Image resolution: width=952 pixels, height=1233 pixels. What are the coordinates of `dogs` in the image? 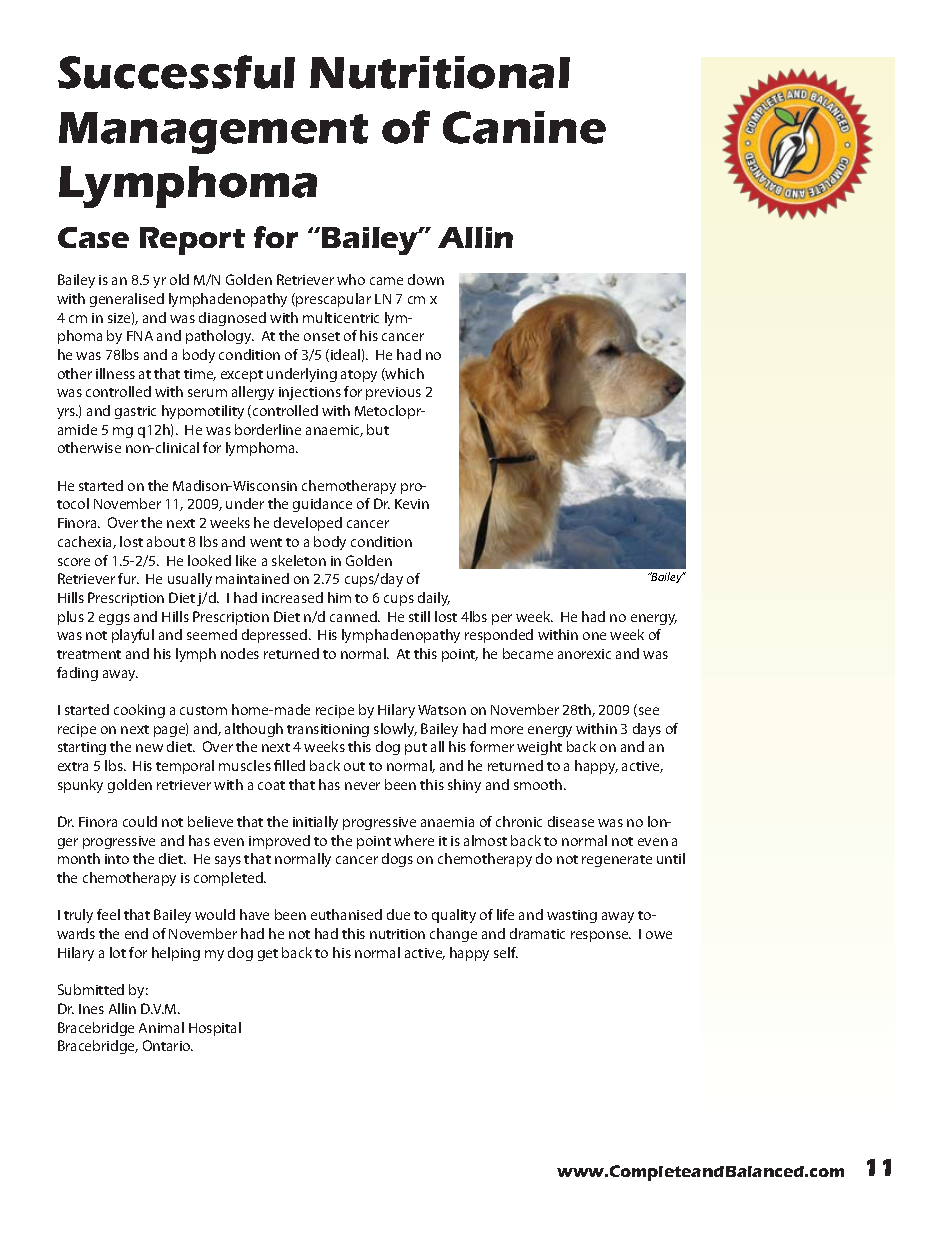 It's located at (397, 860).
